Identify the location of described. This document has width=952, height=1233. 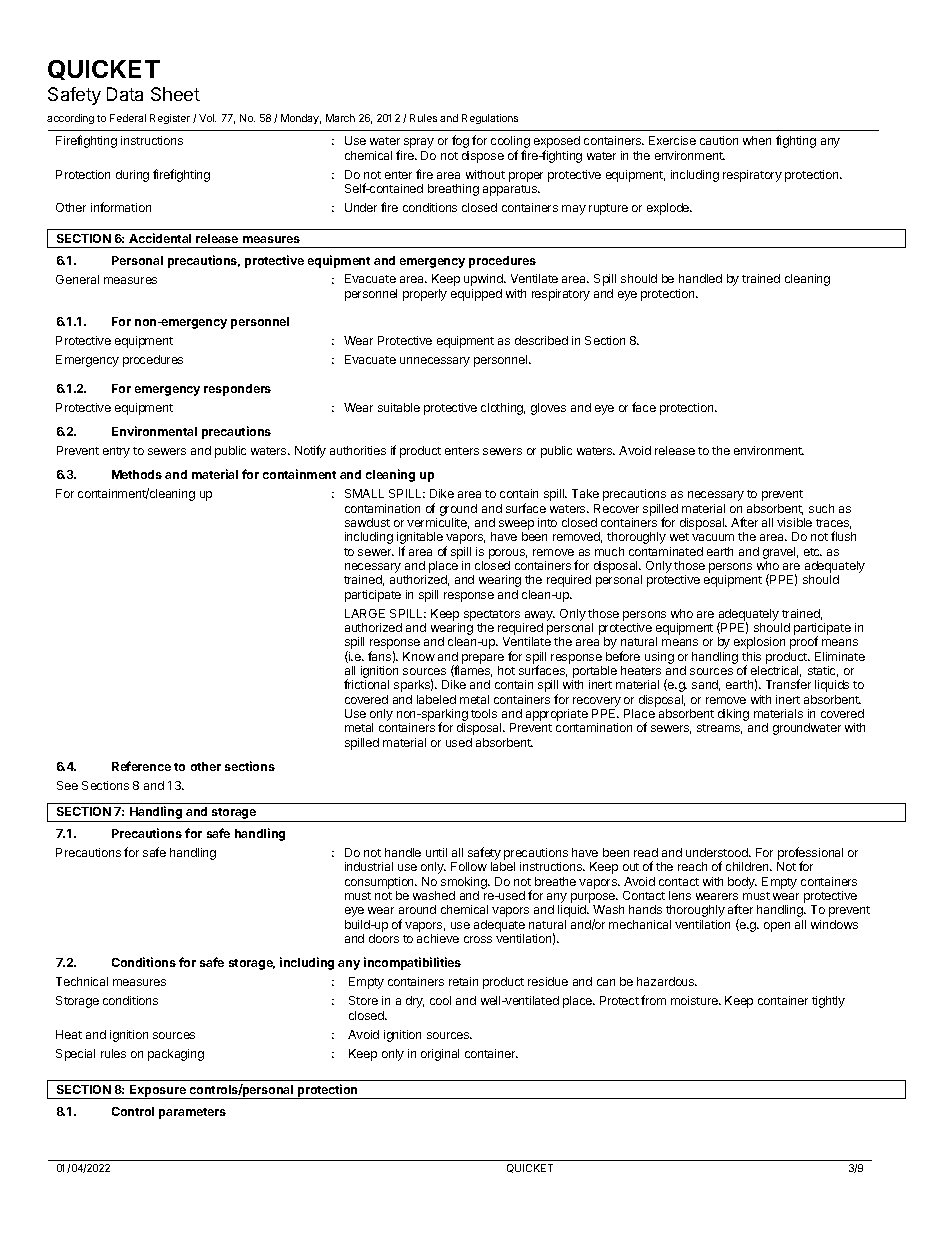
(541, 340).
